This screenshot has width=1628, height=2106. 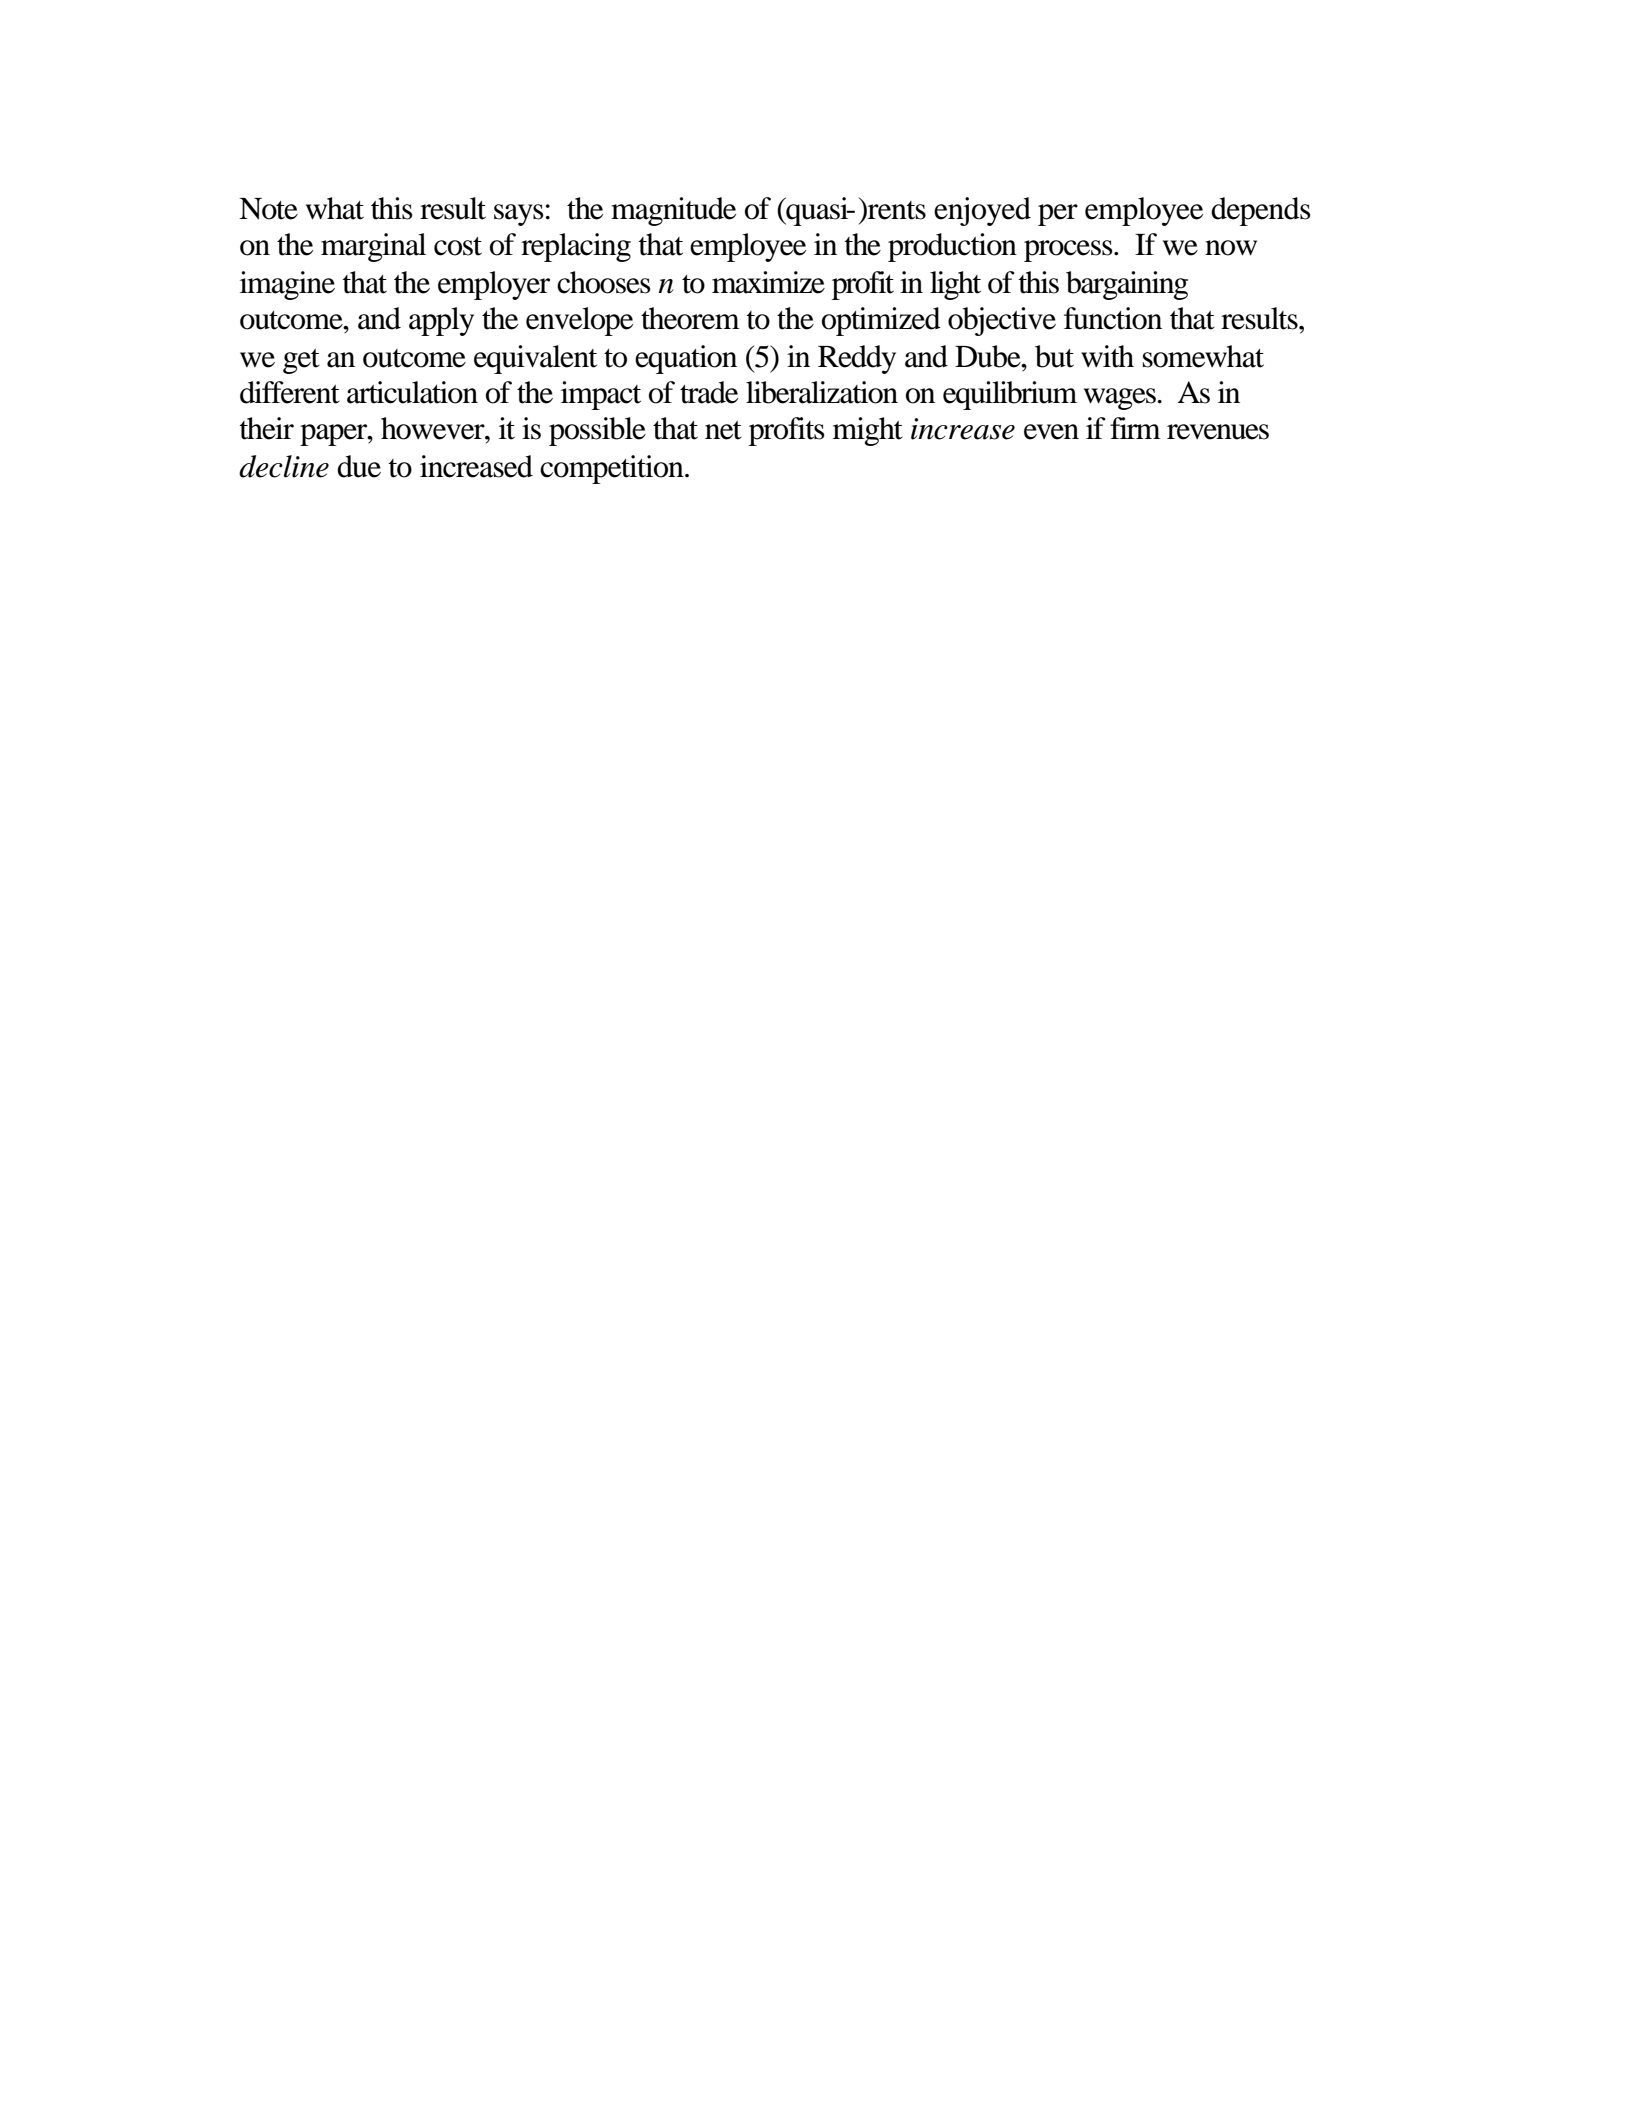 I want to click on get, so click(x=301, y=361).
